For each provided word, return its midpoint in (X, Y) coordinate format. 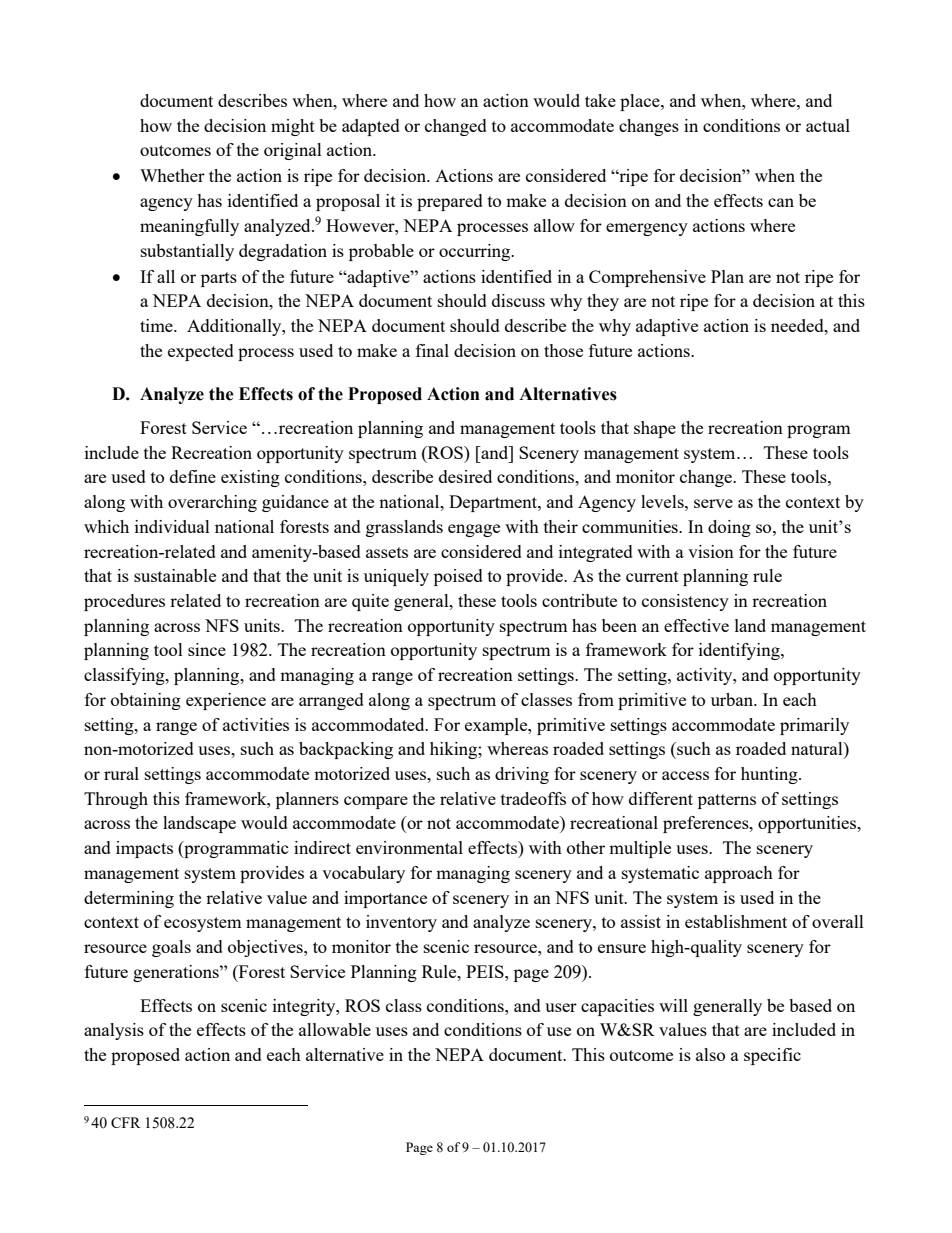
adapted (371, 127)
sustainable (175, 575)
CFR (126, 1122)
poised (458, 577)
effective (696, 625)
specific (772, 1056)
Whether (172, 175)
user (561, 1007)
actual (828, 125)
